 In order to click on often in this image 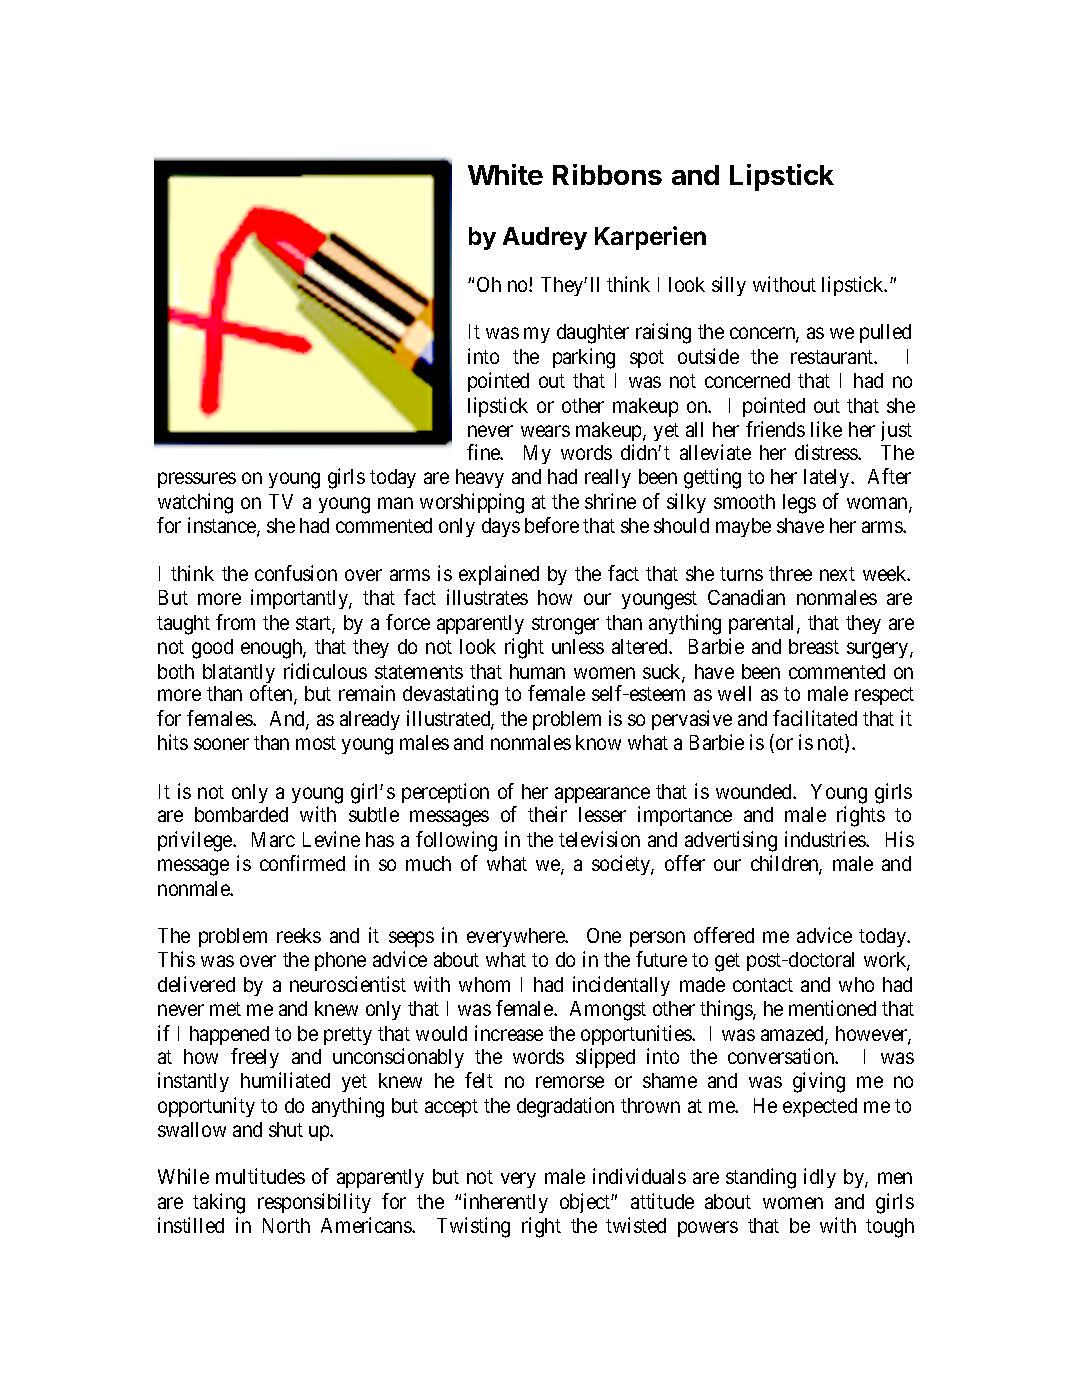, I will do `click(272, 694)`.
